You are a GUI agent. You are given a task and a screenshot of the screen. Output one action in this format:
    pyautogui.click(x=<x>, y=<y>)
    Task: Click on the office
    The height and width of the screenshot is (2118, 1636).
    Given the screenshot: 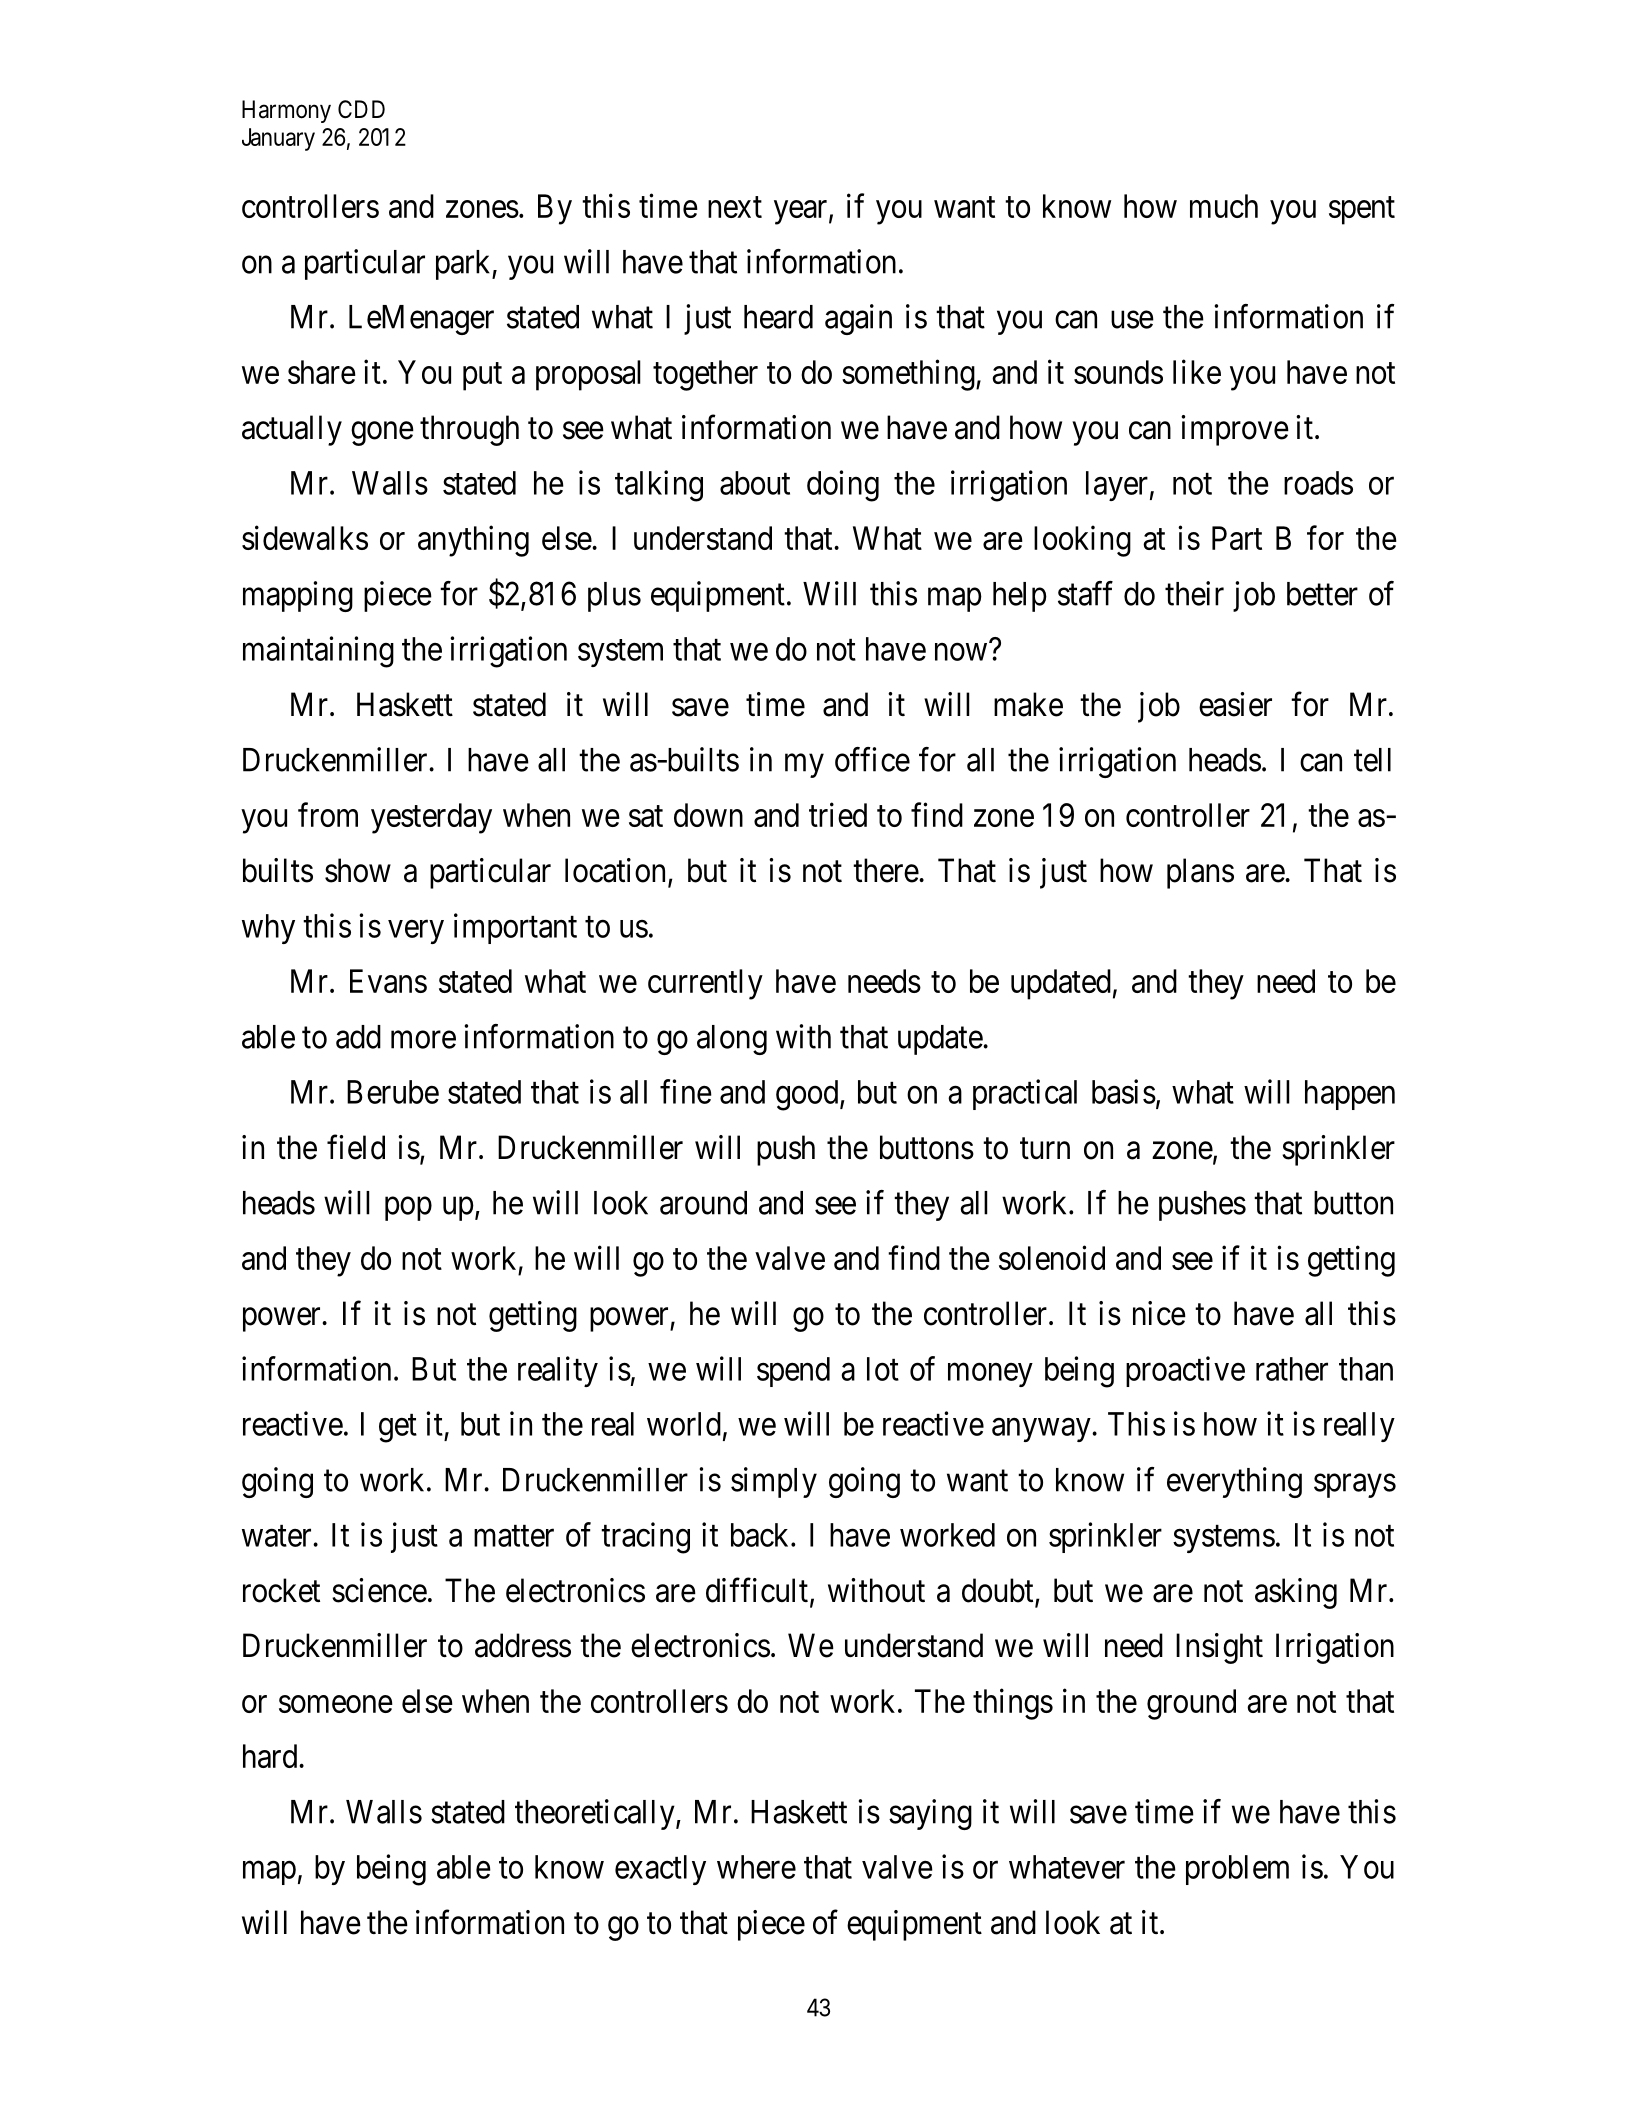 What is the action you would take?
    pyautogui.click(x=872, y=759)
